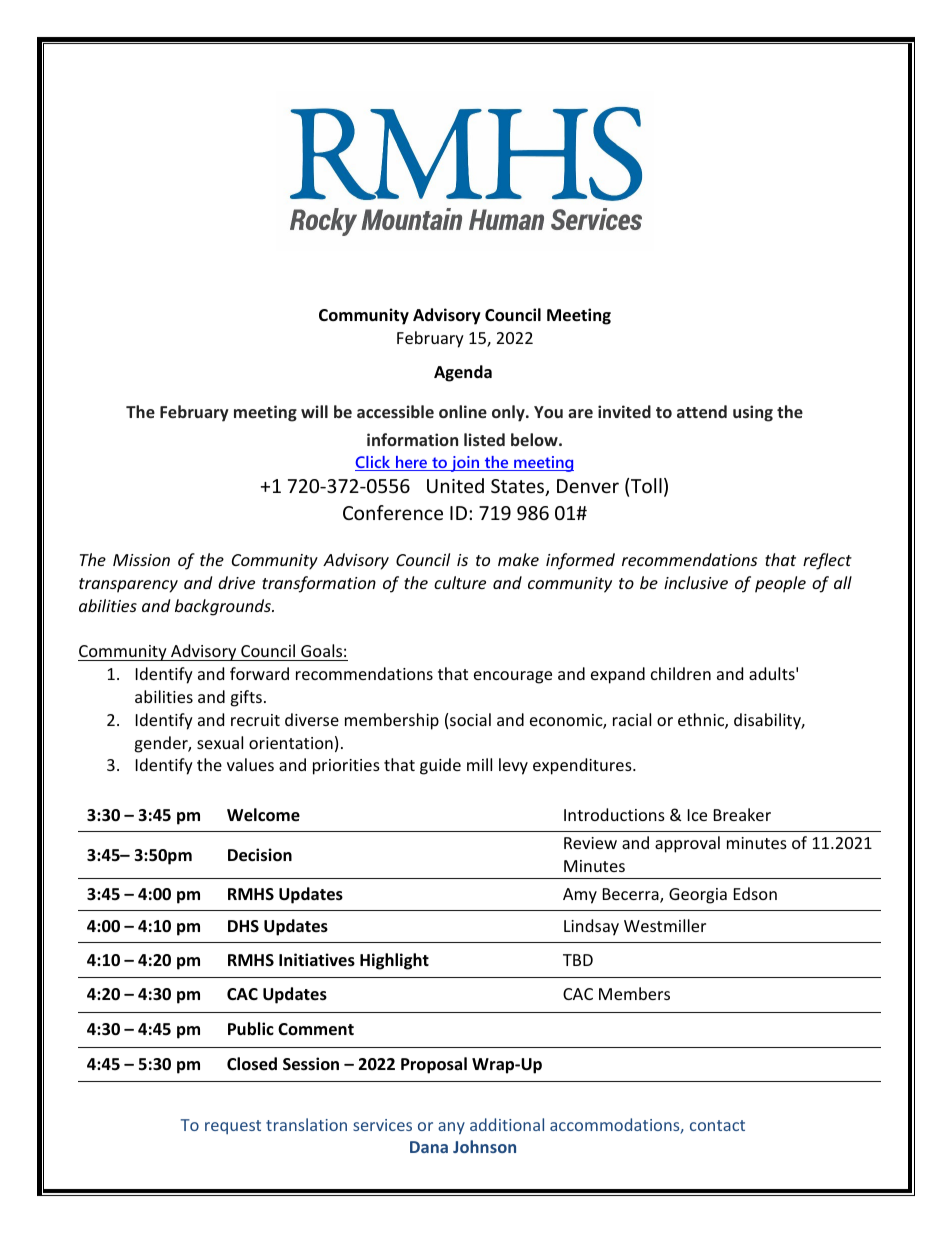  What do you see at coordinates (233, 1127) in the screenshot?
I see `request` at bounding box center [233, 1127].
